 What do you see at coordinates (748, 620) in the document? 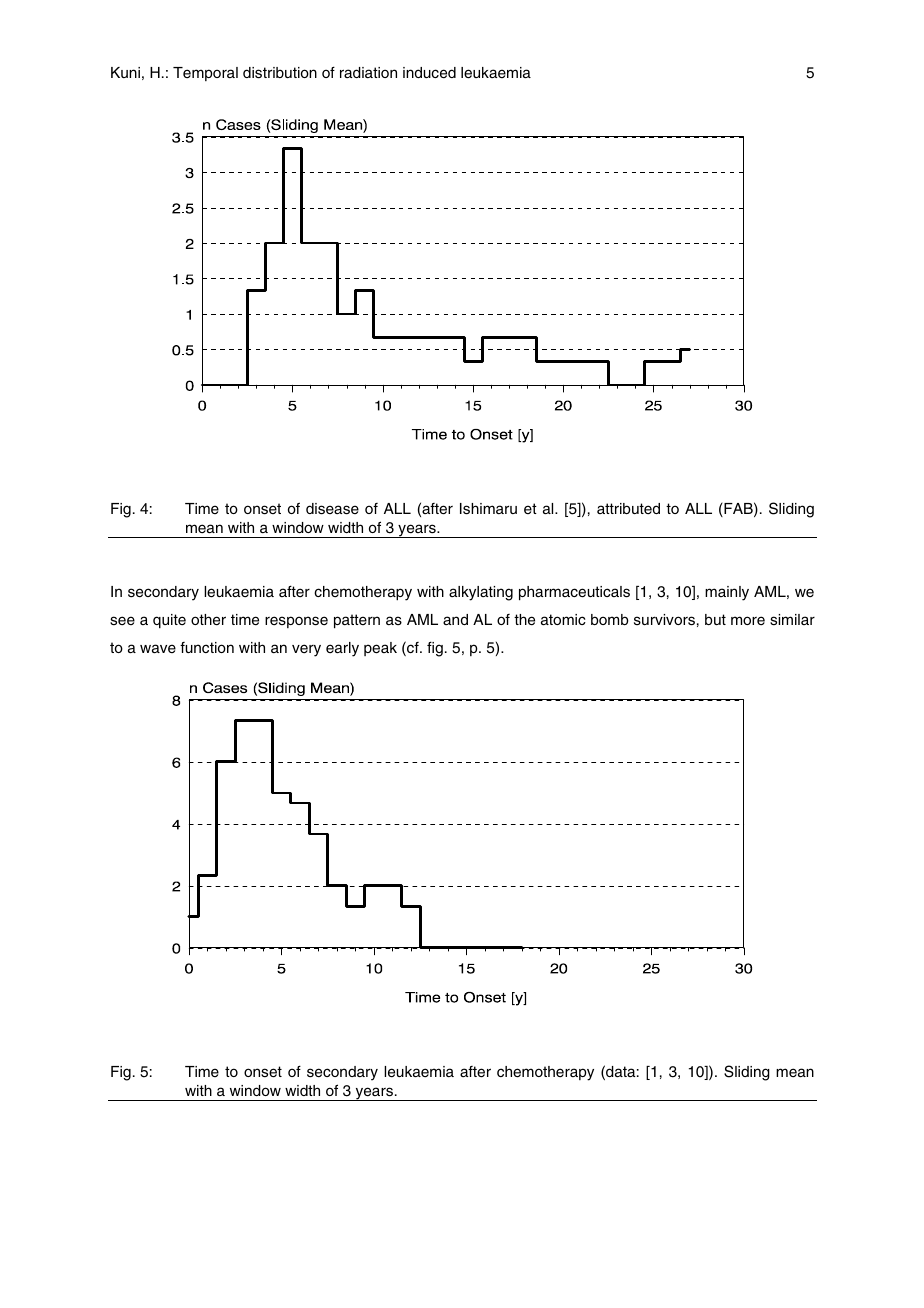
I see `more` at bounding box center [748, 620].
